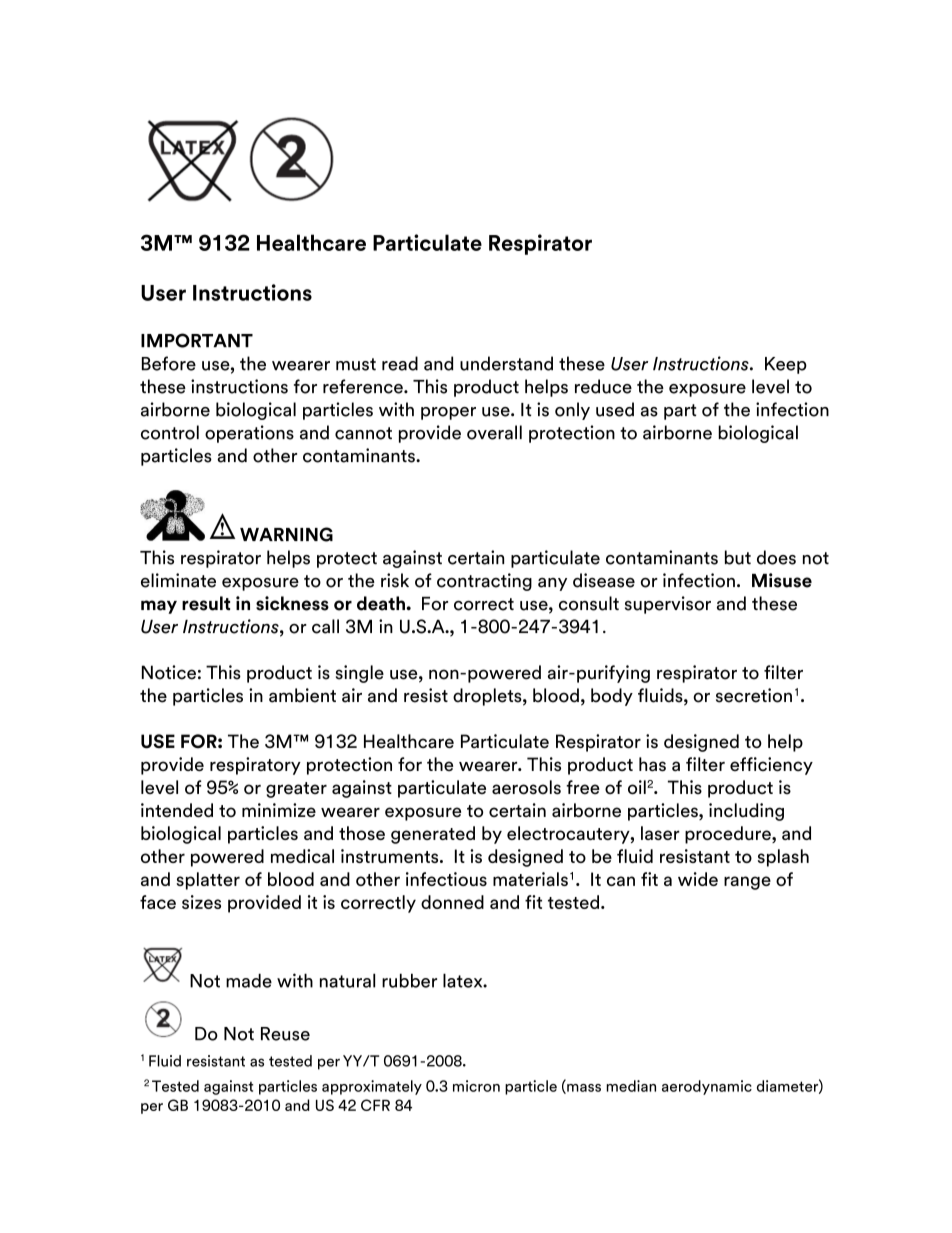  What do you see at coordinates (786, 365) in the screenshot?
I see `Keep` at bounding box center [786, 365].
